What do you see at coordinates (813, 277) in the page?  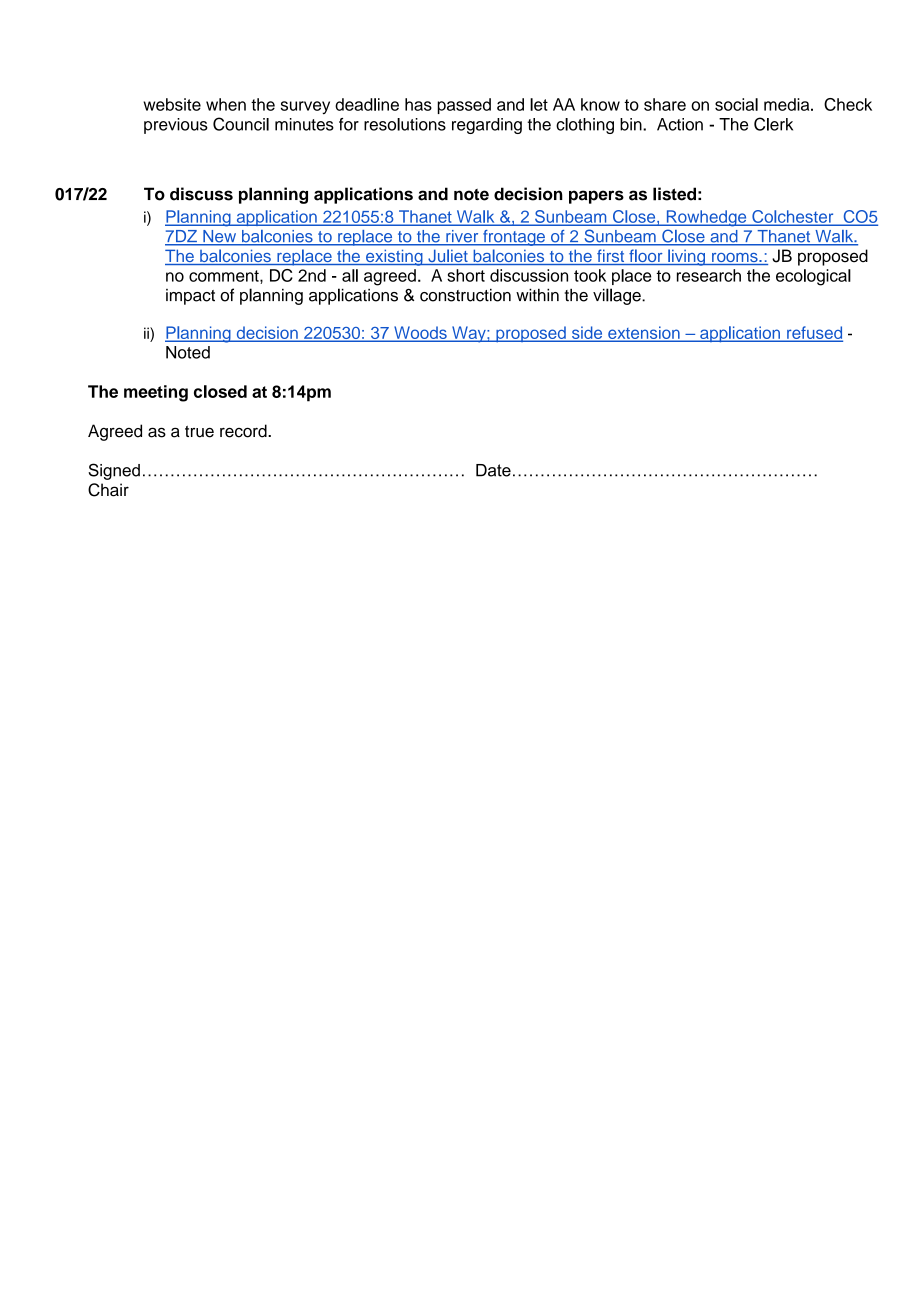 I see `ecological` at bounding box center [813, 277].
